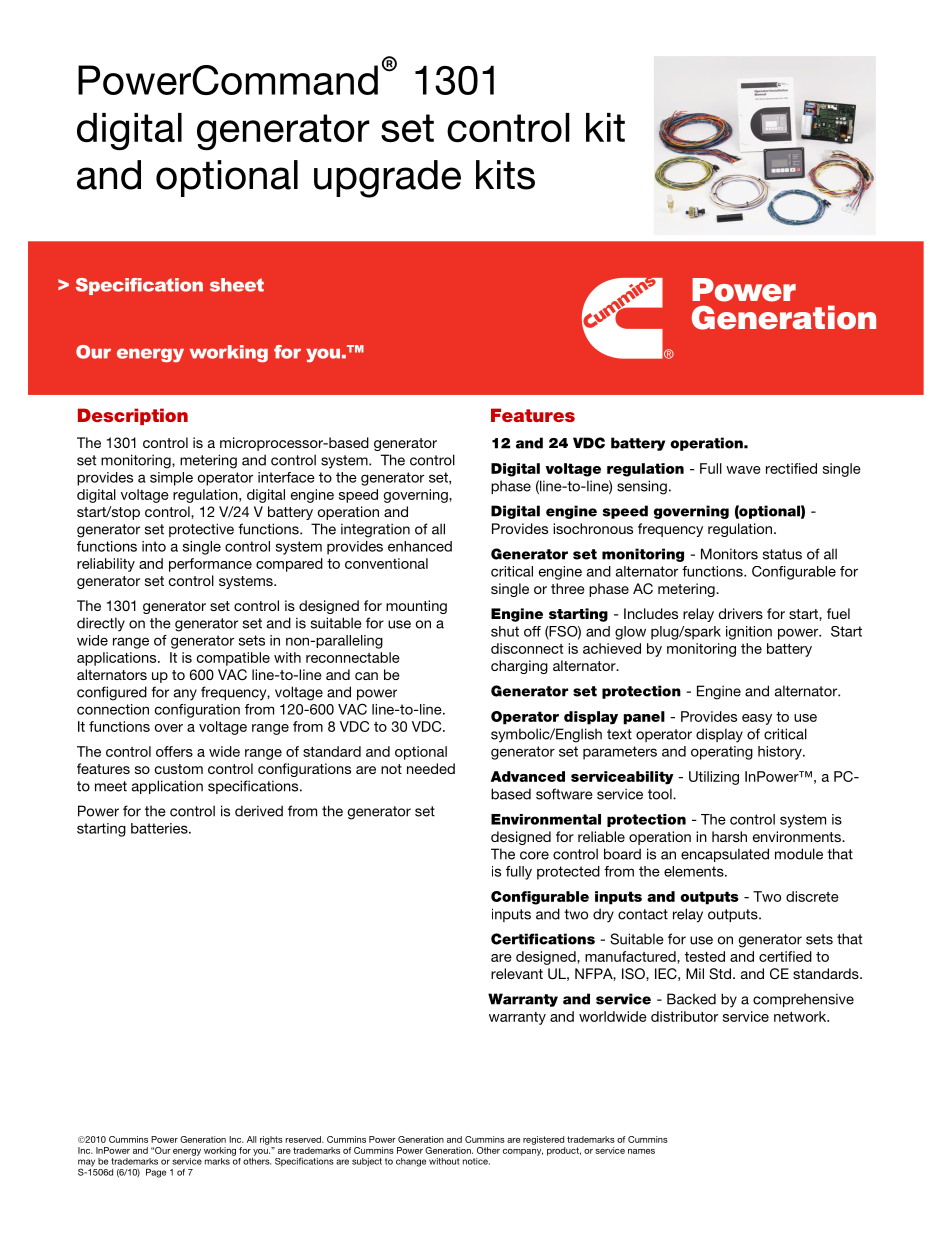 The width and height of the screenshot is (952, 1233). Describe the element at coordinates (179, 769) in the screenshot. I see `custom` at that location.
